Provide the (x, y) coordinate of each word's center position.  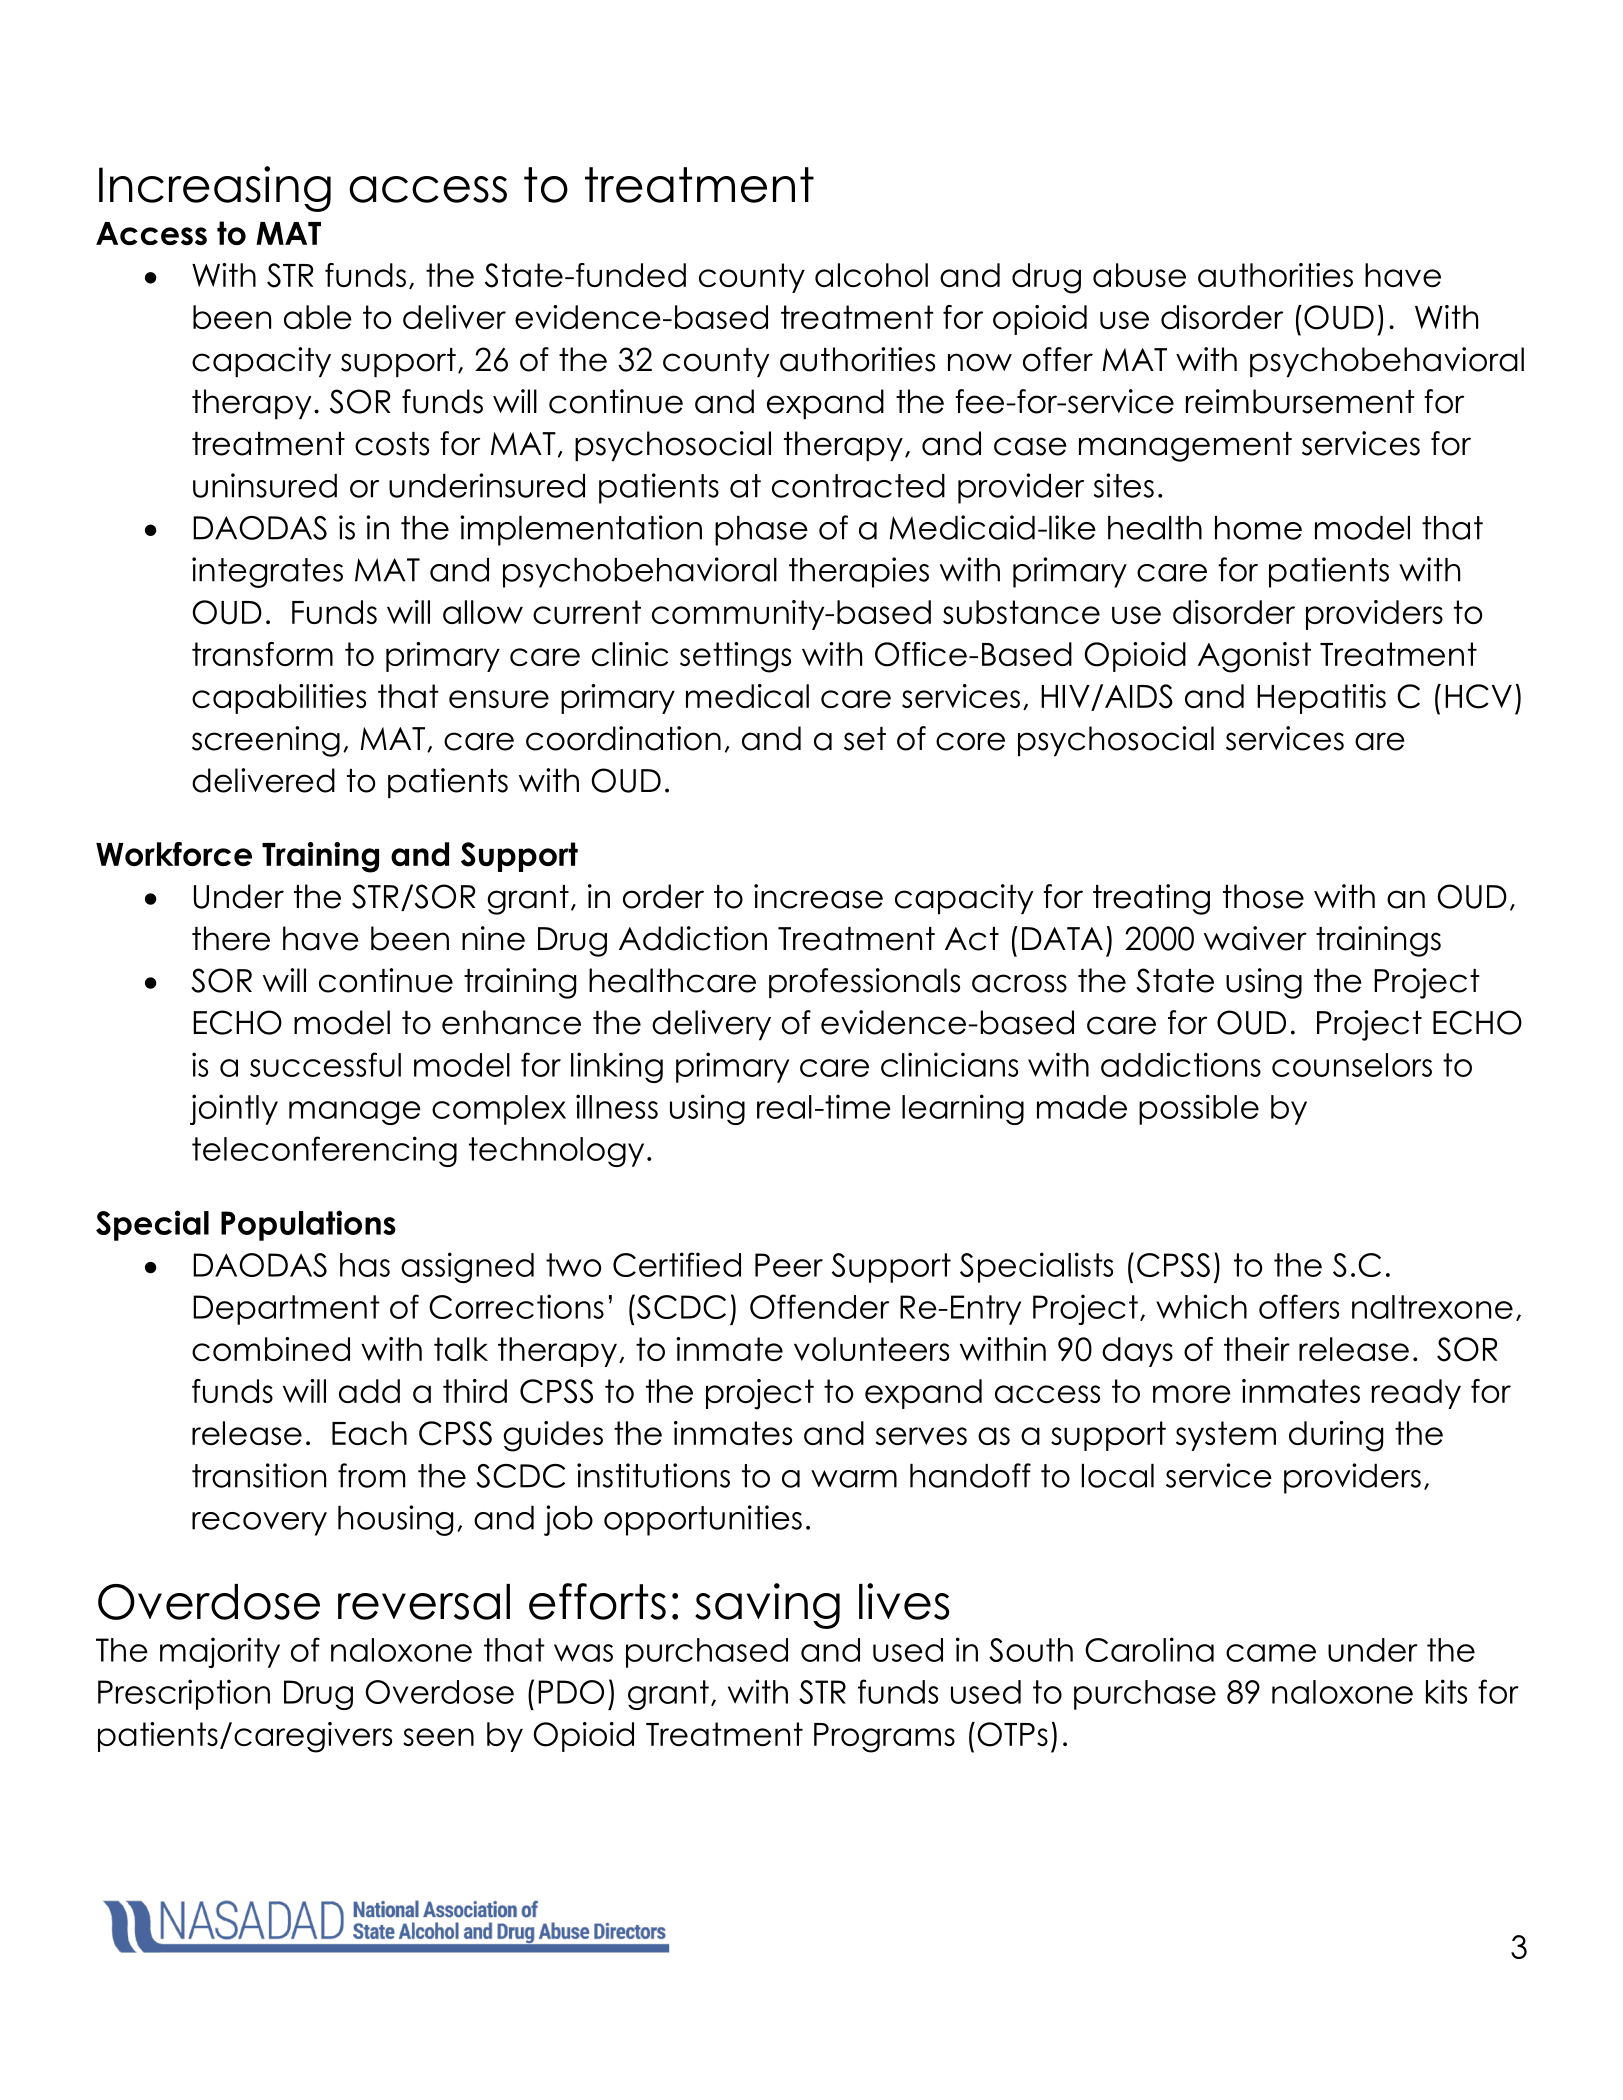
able (318, 317)
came (1271, 1653)
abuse (1139, 275)
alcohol (871, 275)
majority (220, 1652)
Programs (884, 1738)
